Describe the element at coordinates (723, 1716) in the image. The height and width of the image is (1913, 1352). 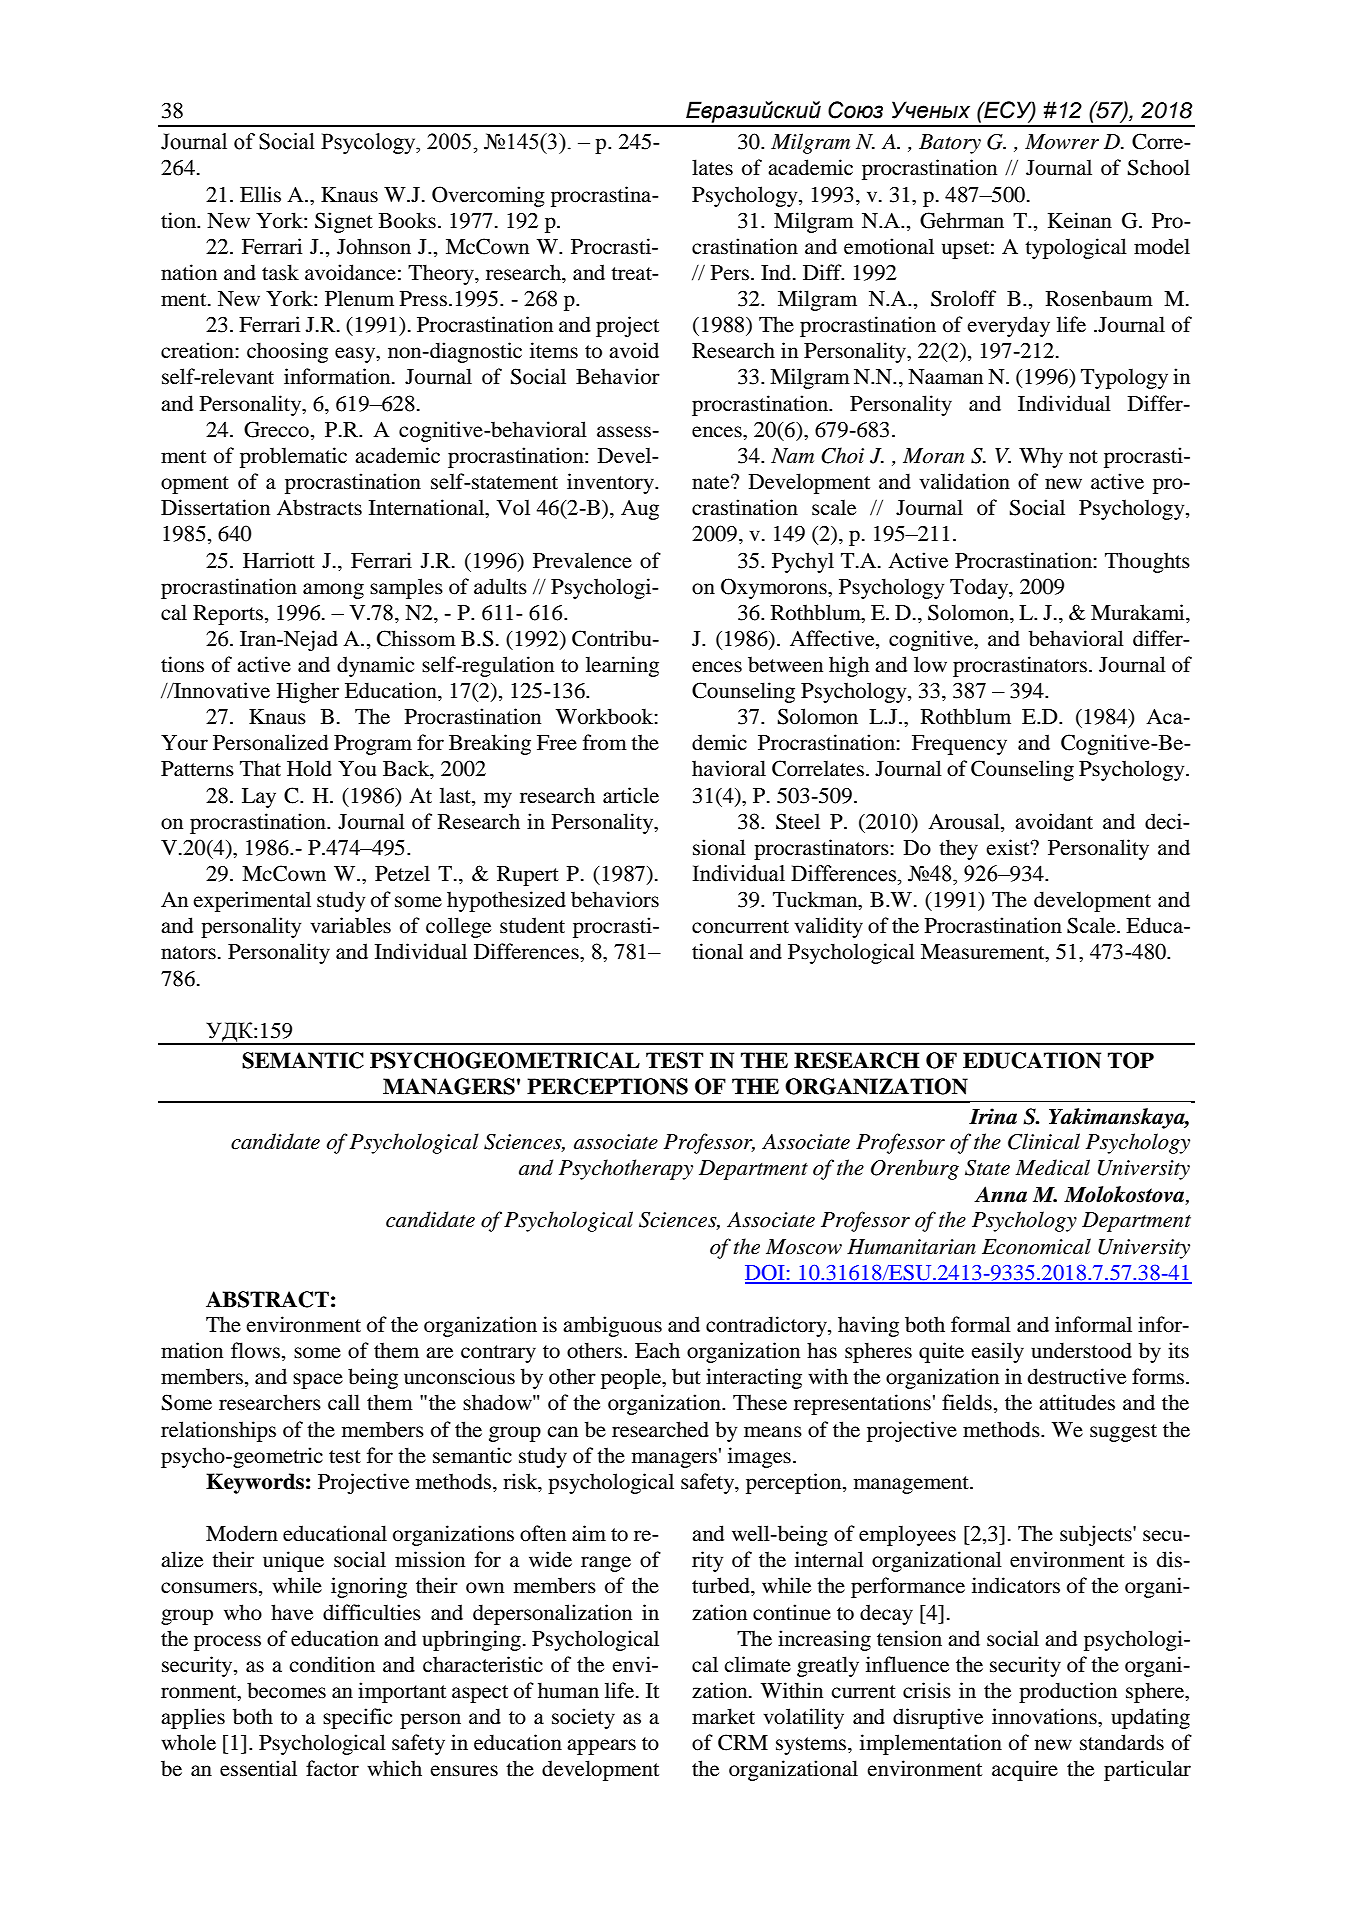
I see `market` at that location.
